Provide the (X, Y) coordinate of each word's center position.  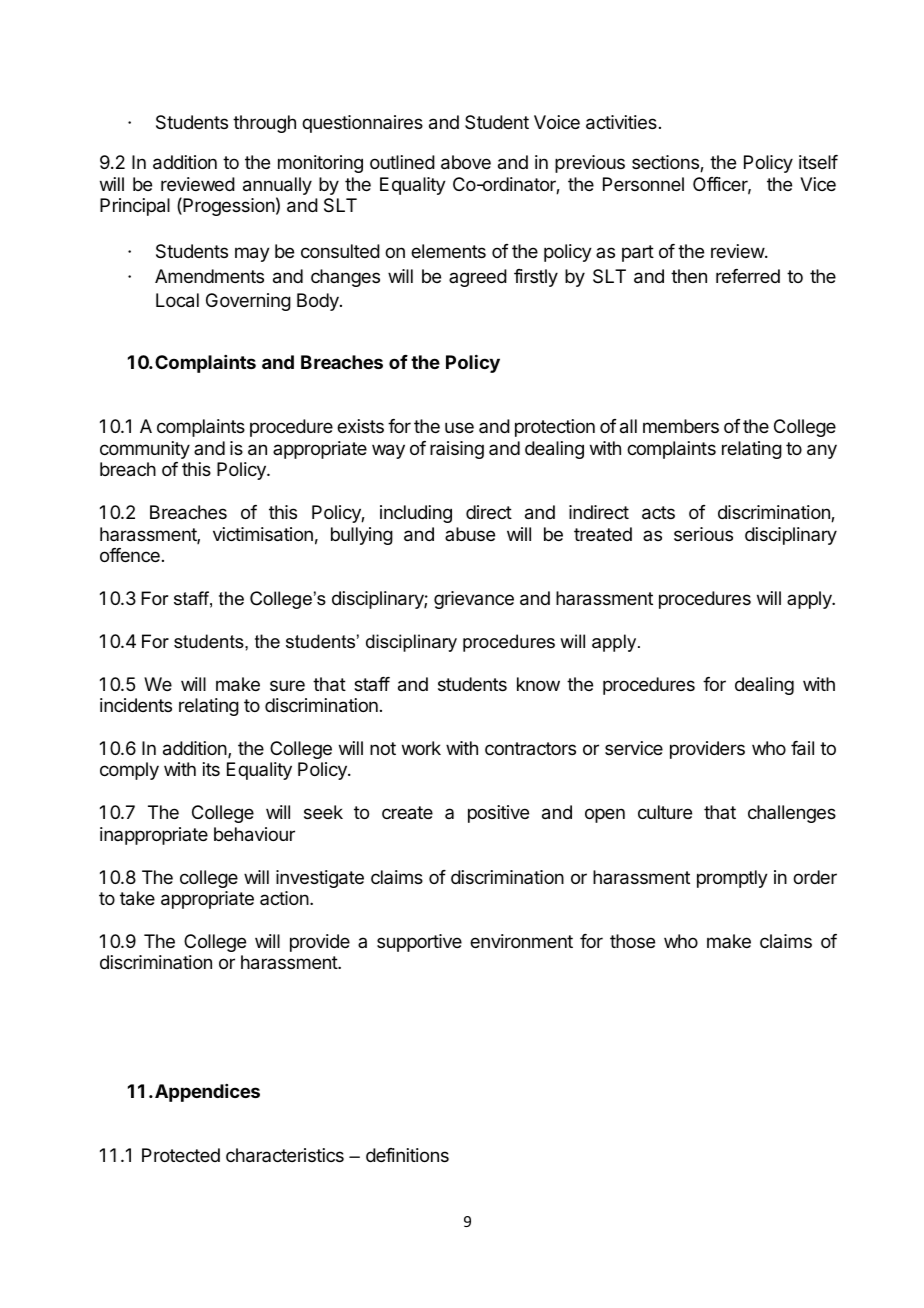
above (466, 162)
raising (457, 450)
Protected (181, 1155)
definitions (407, 1155)
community (145, 450)
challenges (792, 814)
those (632, 941)
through (264, 124)
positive (498, 814)
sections (666, 163)
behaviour (254, 834)
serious (703, 534)
